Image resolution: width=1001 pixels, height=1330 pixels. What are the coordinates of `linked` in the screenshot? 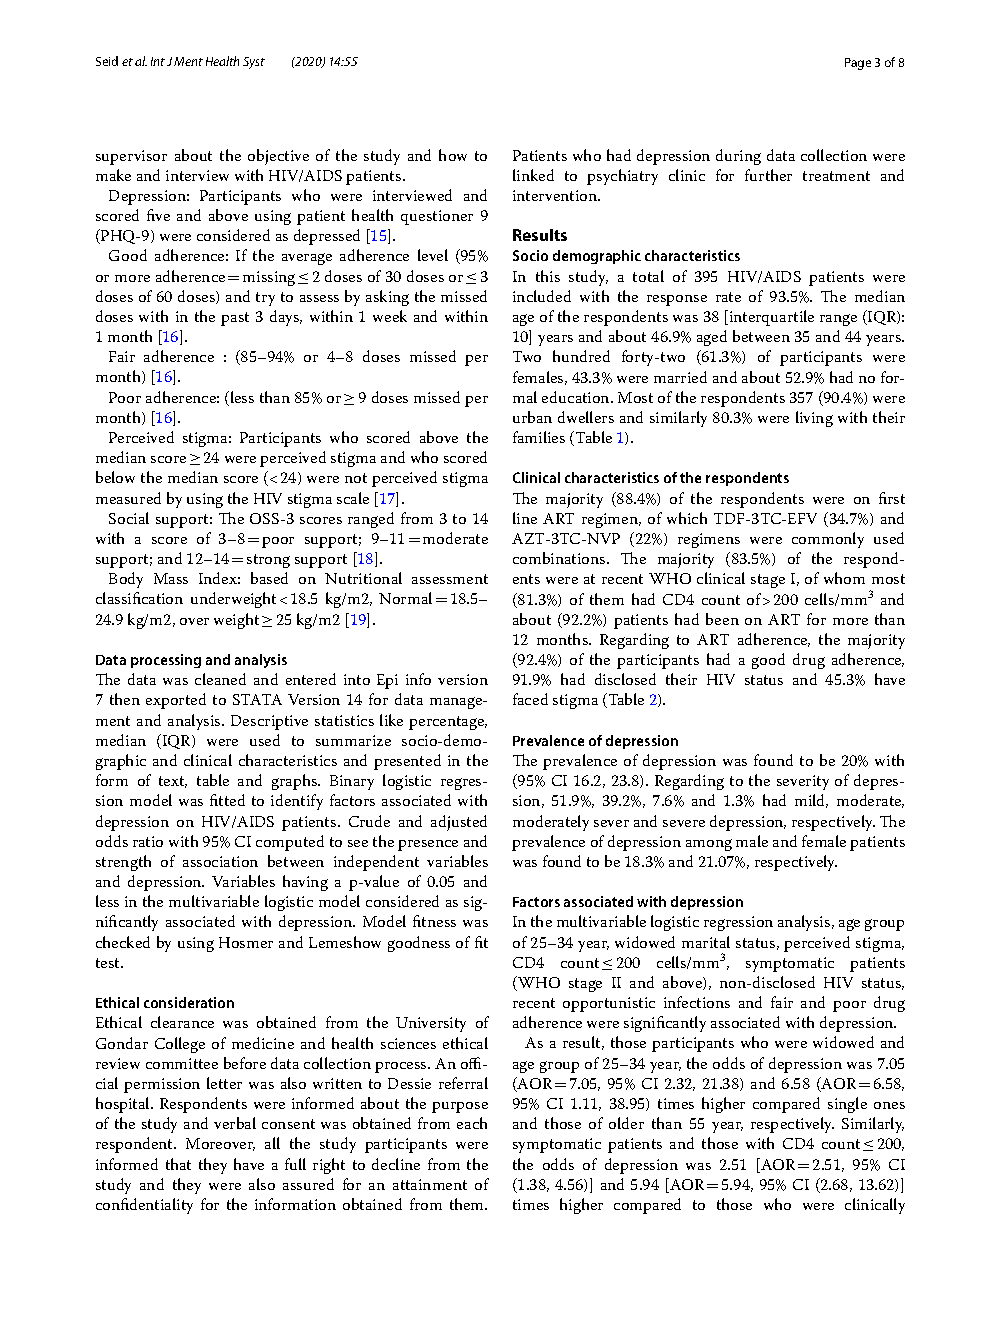 It's located at (533, 175).
